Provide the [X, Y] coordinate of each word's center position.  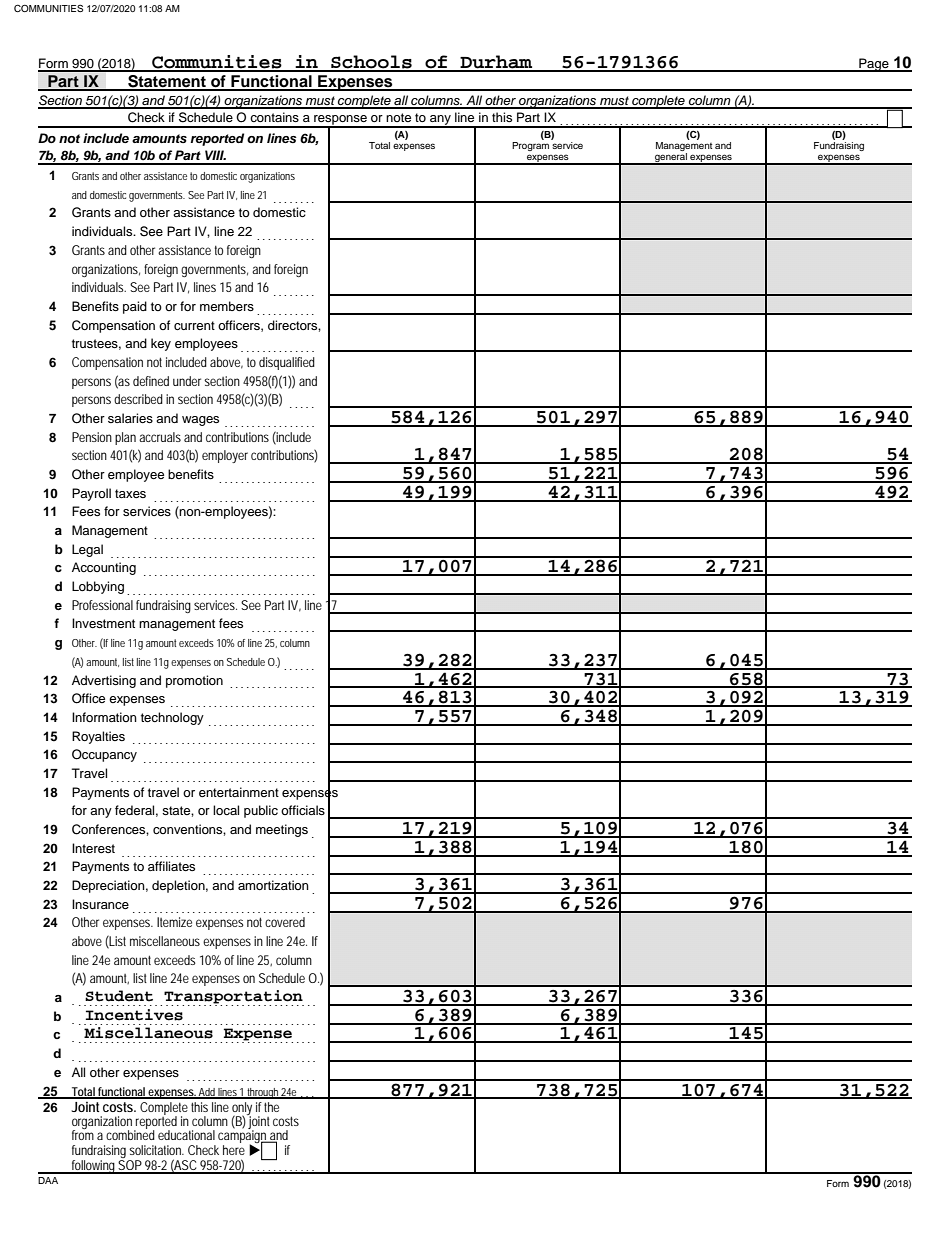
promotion [194, 681]
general [671, 159]
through [263, 1093]
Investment [103, 623]
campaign [243, 1137]
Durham [497, 63]
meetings [282, 830]
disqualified [287, 363]
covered [285, 922]
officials [303, 810]
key [161, 344]
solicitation [156, 1150]
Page [874, 65]
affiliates [171, 866]
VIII [215, 155]
